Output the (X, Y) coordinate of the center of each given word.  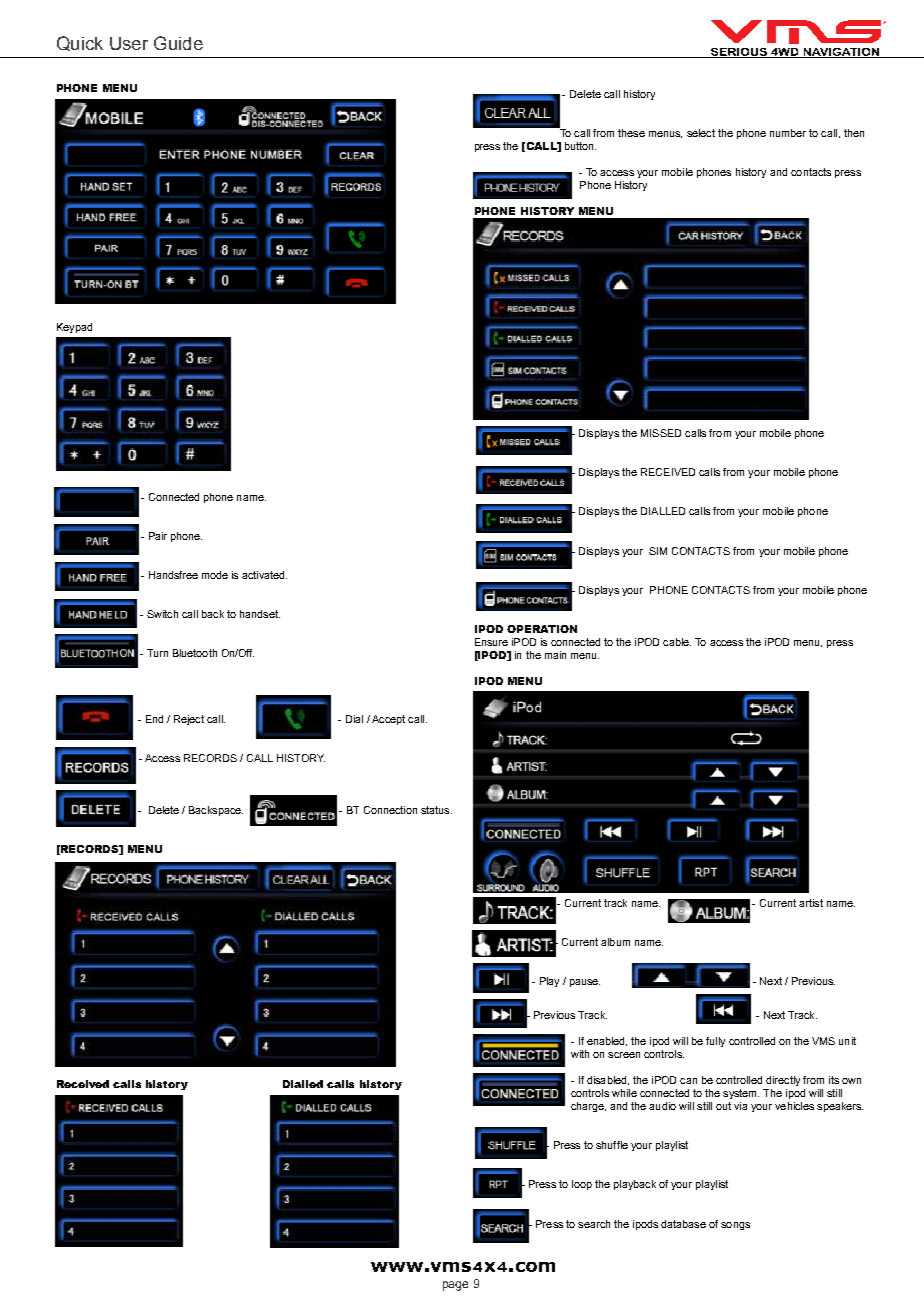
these (631, 133)
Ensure (491, 642)
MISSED (661, 433)
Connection (390, 810)
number (788, 133)
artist (811, 903)
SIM (658, 551)
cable (677, 642)
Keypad (74, 328)
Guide (178, 43)
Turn (157, 653)
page (455, 1286)
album (615, 942)
